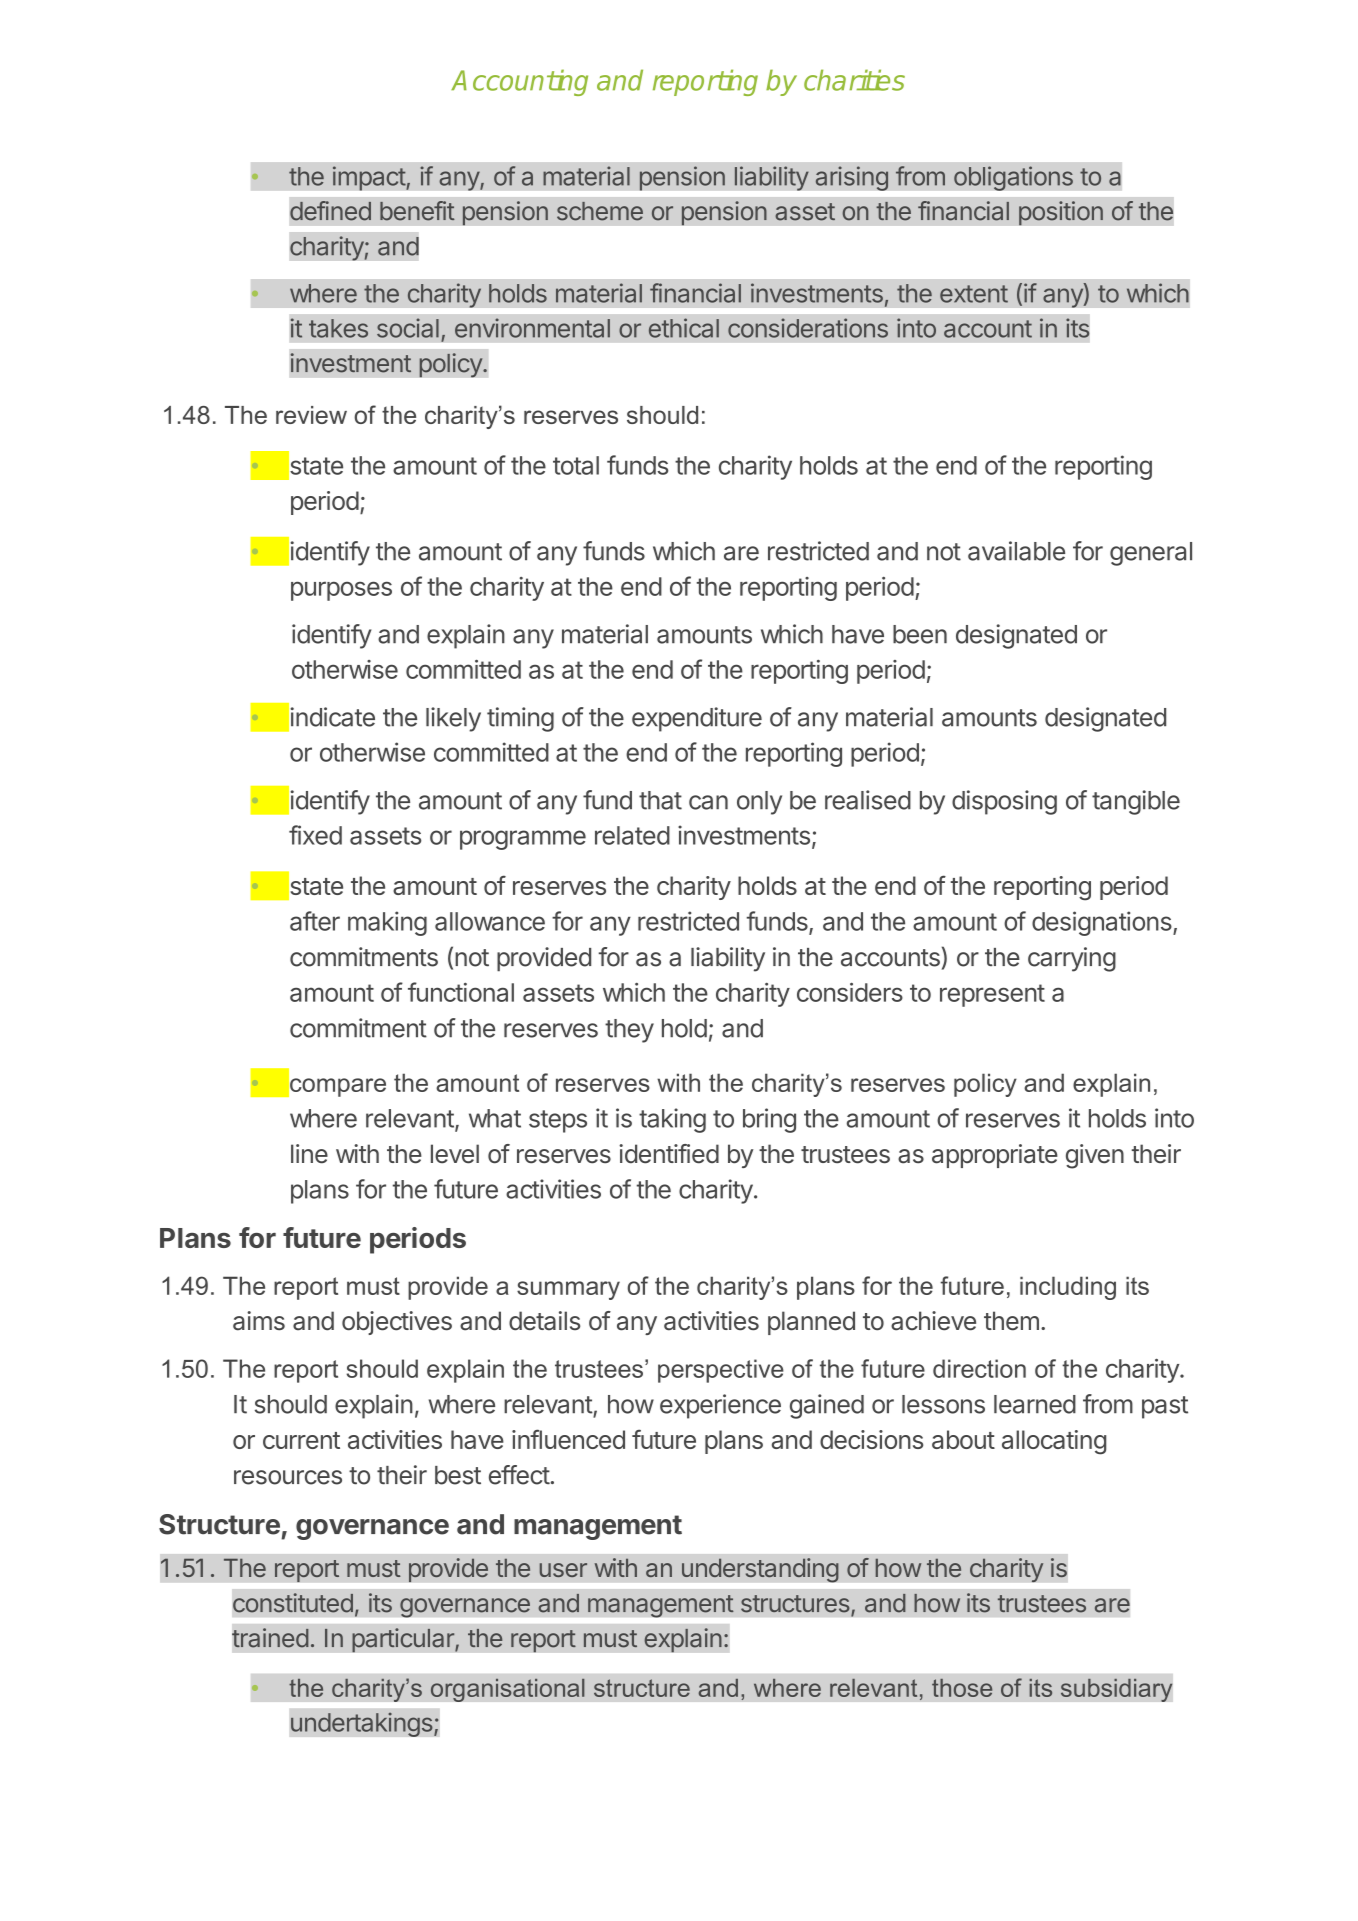 The image size is (1358, 1921). What do you see at coordinates (1013, 178) in the image?
I see `obligations` at bounding box center [1013, 178].
